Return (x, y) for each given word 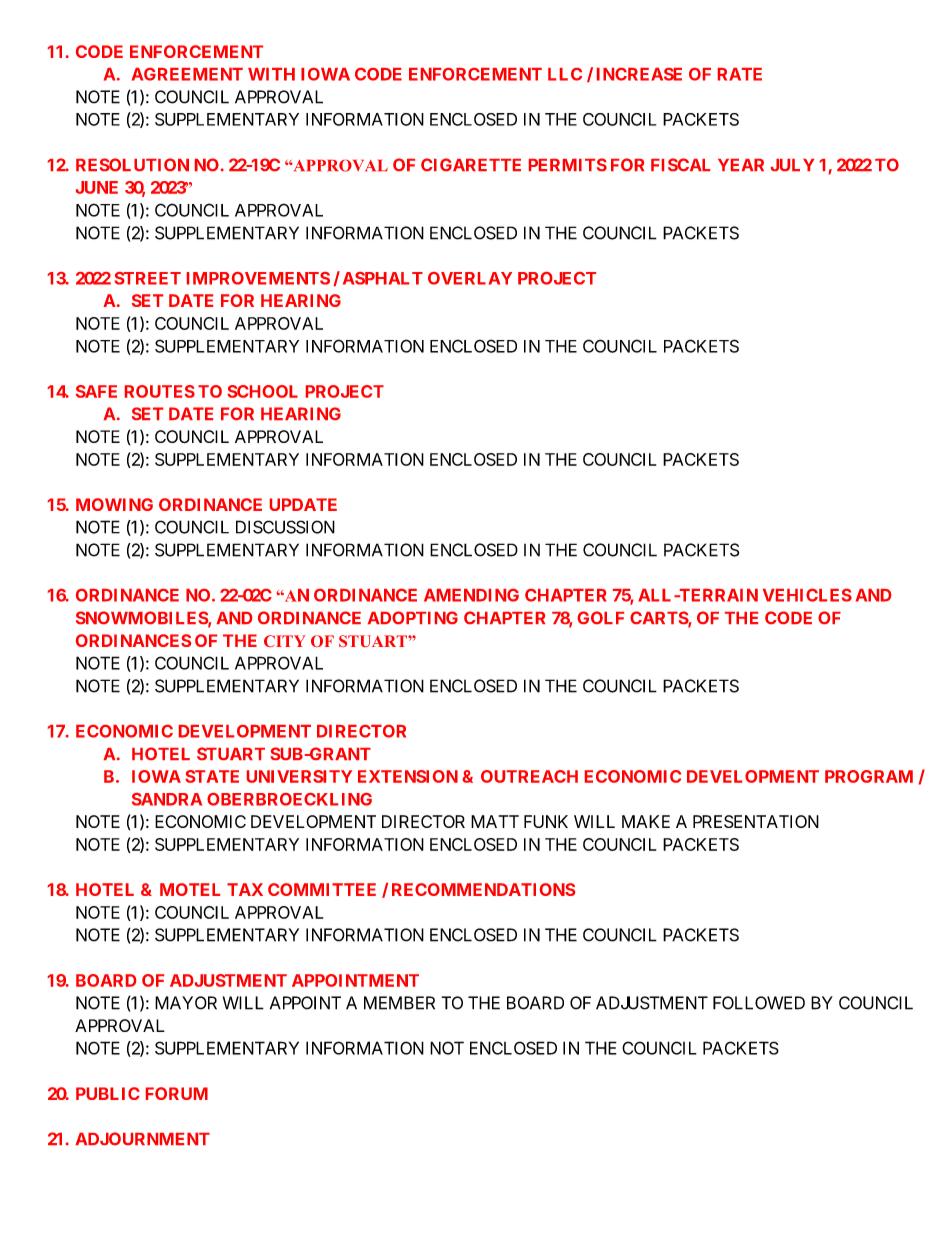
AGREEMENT (187, 74)
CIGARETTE (471, 164)
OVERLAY (470, 278)
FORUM (177, 1093)
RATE (740, 74)
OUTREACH (529, 776)
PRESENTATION (756, 821)
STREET (147, 278)
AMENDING (471, 595)
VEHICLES (807, 595)
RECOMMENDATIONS (483, 889)
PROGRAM (869, 776)
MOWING (114, 504)
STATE (212, 776)
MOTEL (190, 889)
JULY (792, 165)
